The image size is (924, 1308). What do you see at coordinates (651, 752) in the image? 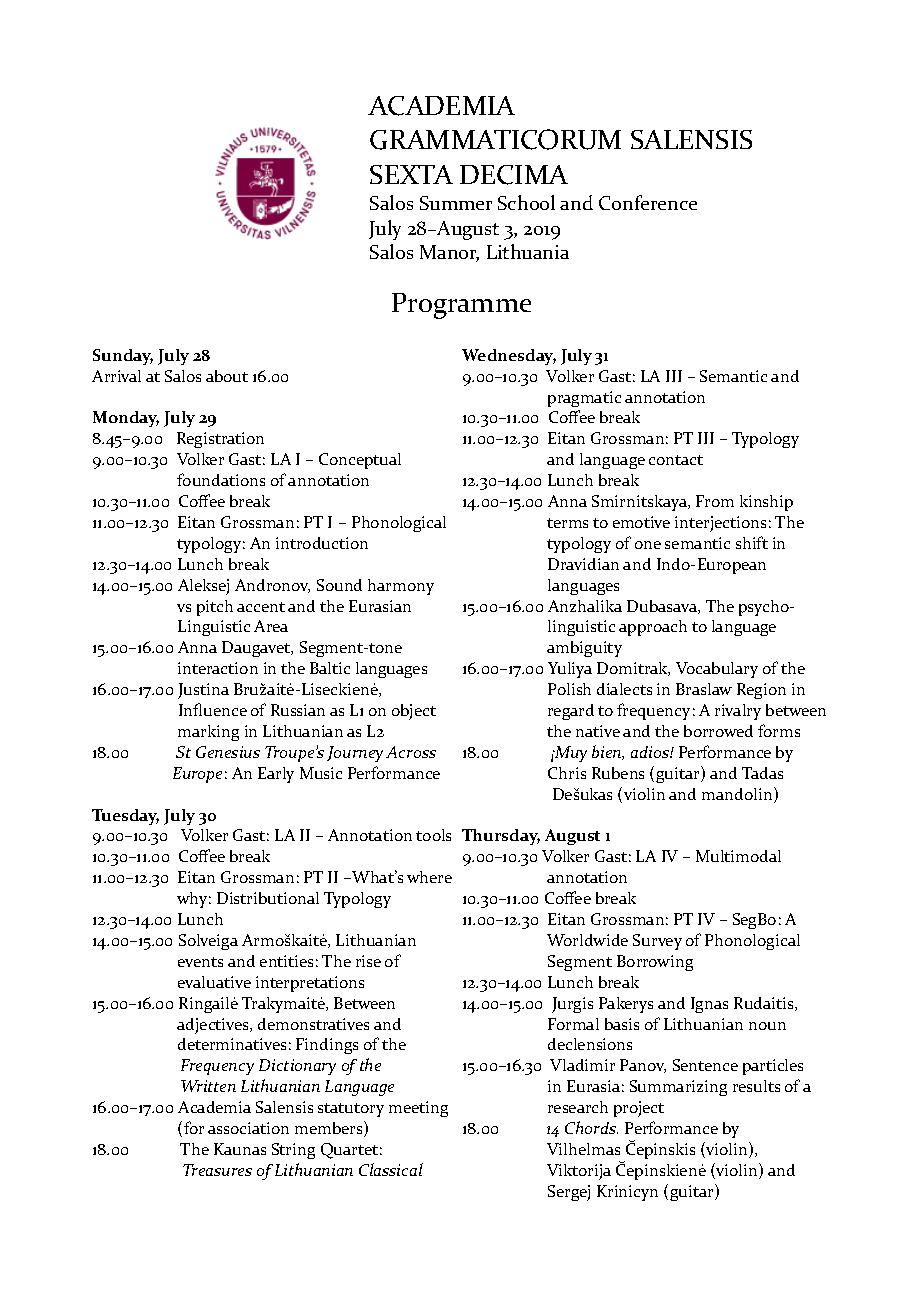
I see `adios` at bounding box center [651, 752].
